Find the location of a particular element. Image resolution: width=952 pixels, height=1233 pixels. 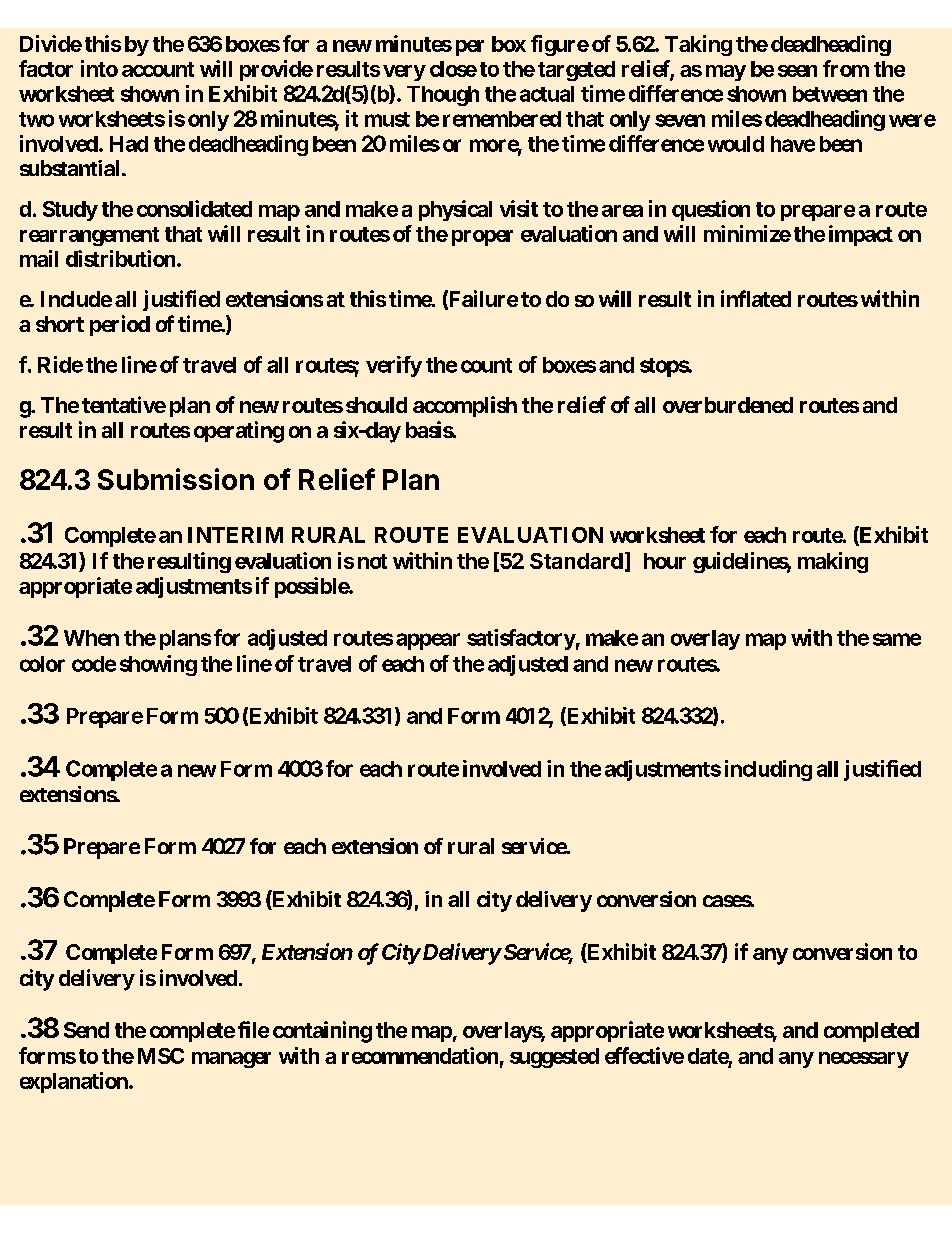

including is located at coordinates (768, 770).
